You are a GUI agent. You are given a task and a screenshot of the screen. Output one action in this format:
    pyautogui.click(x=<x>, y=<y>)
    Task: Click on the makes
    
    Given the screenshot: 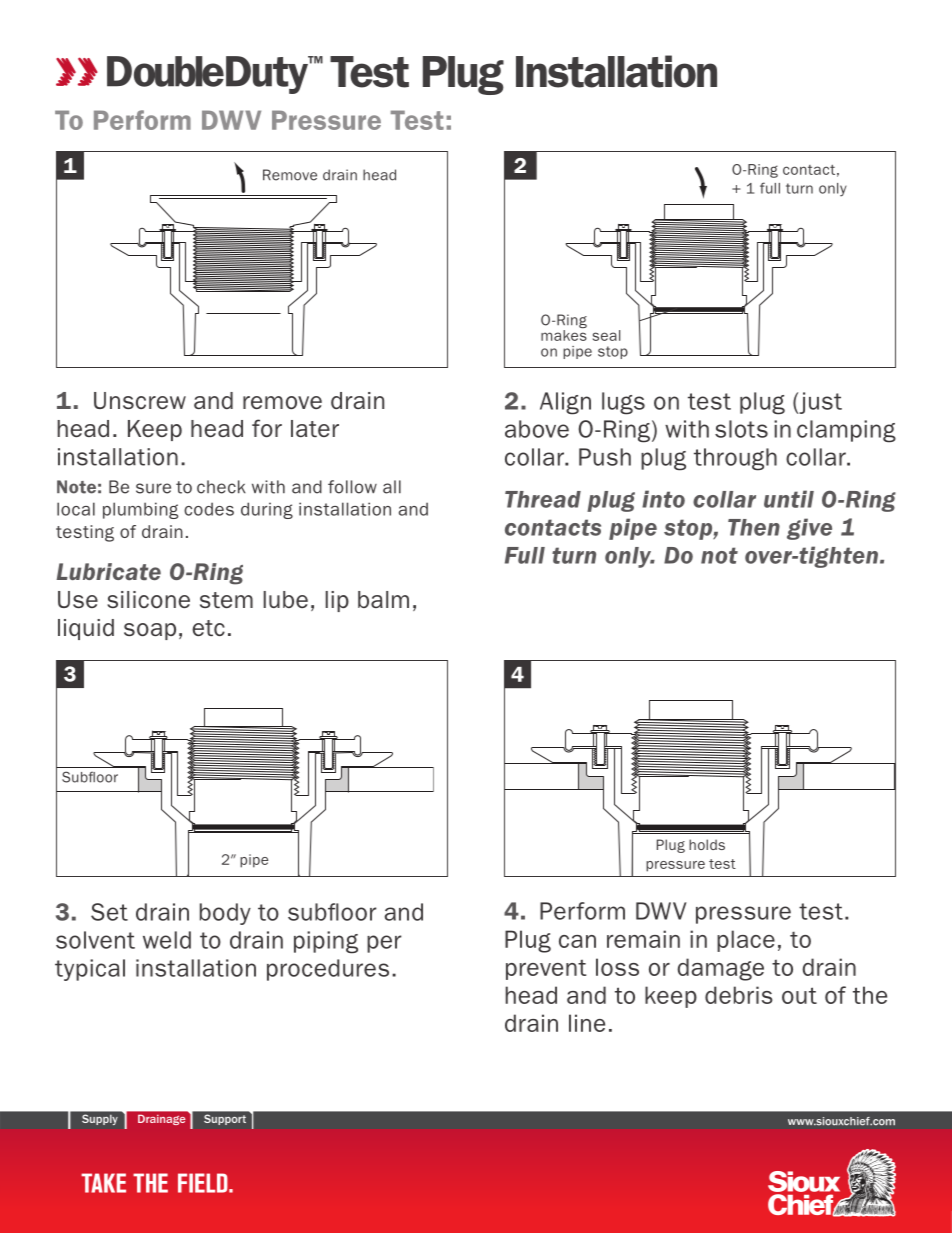 What is the action you would take?
    pyautogui.click(x=564, y=335)
